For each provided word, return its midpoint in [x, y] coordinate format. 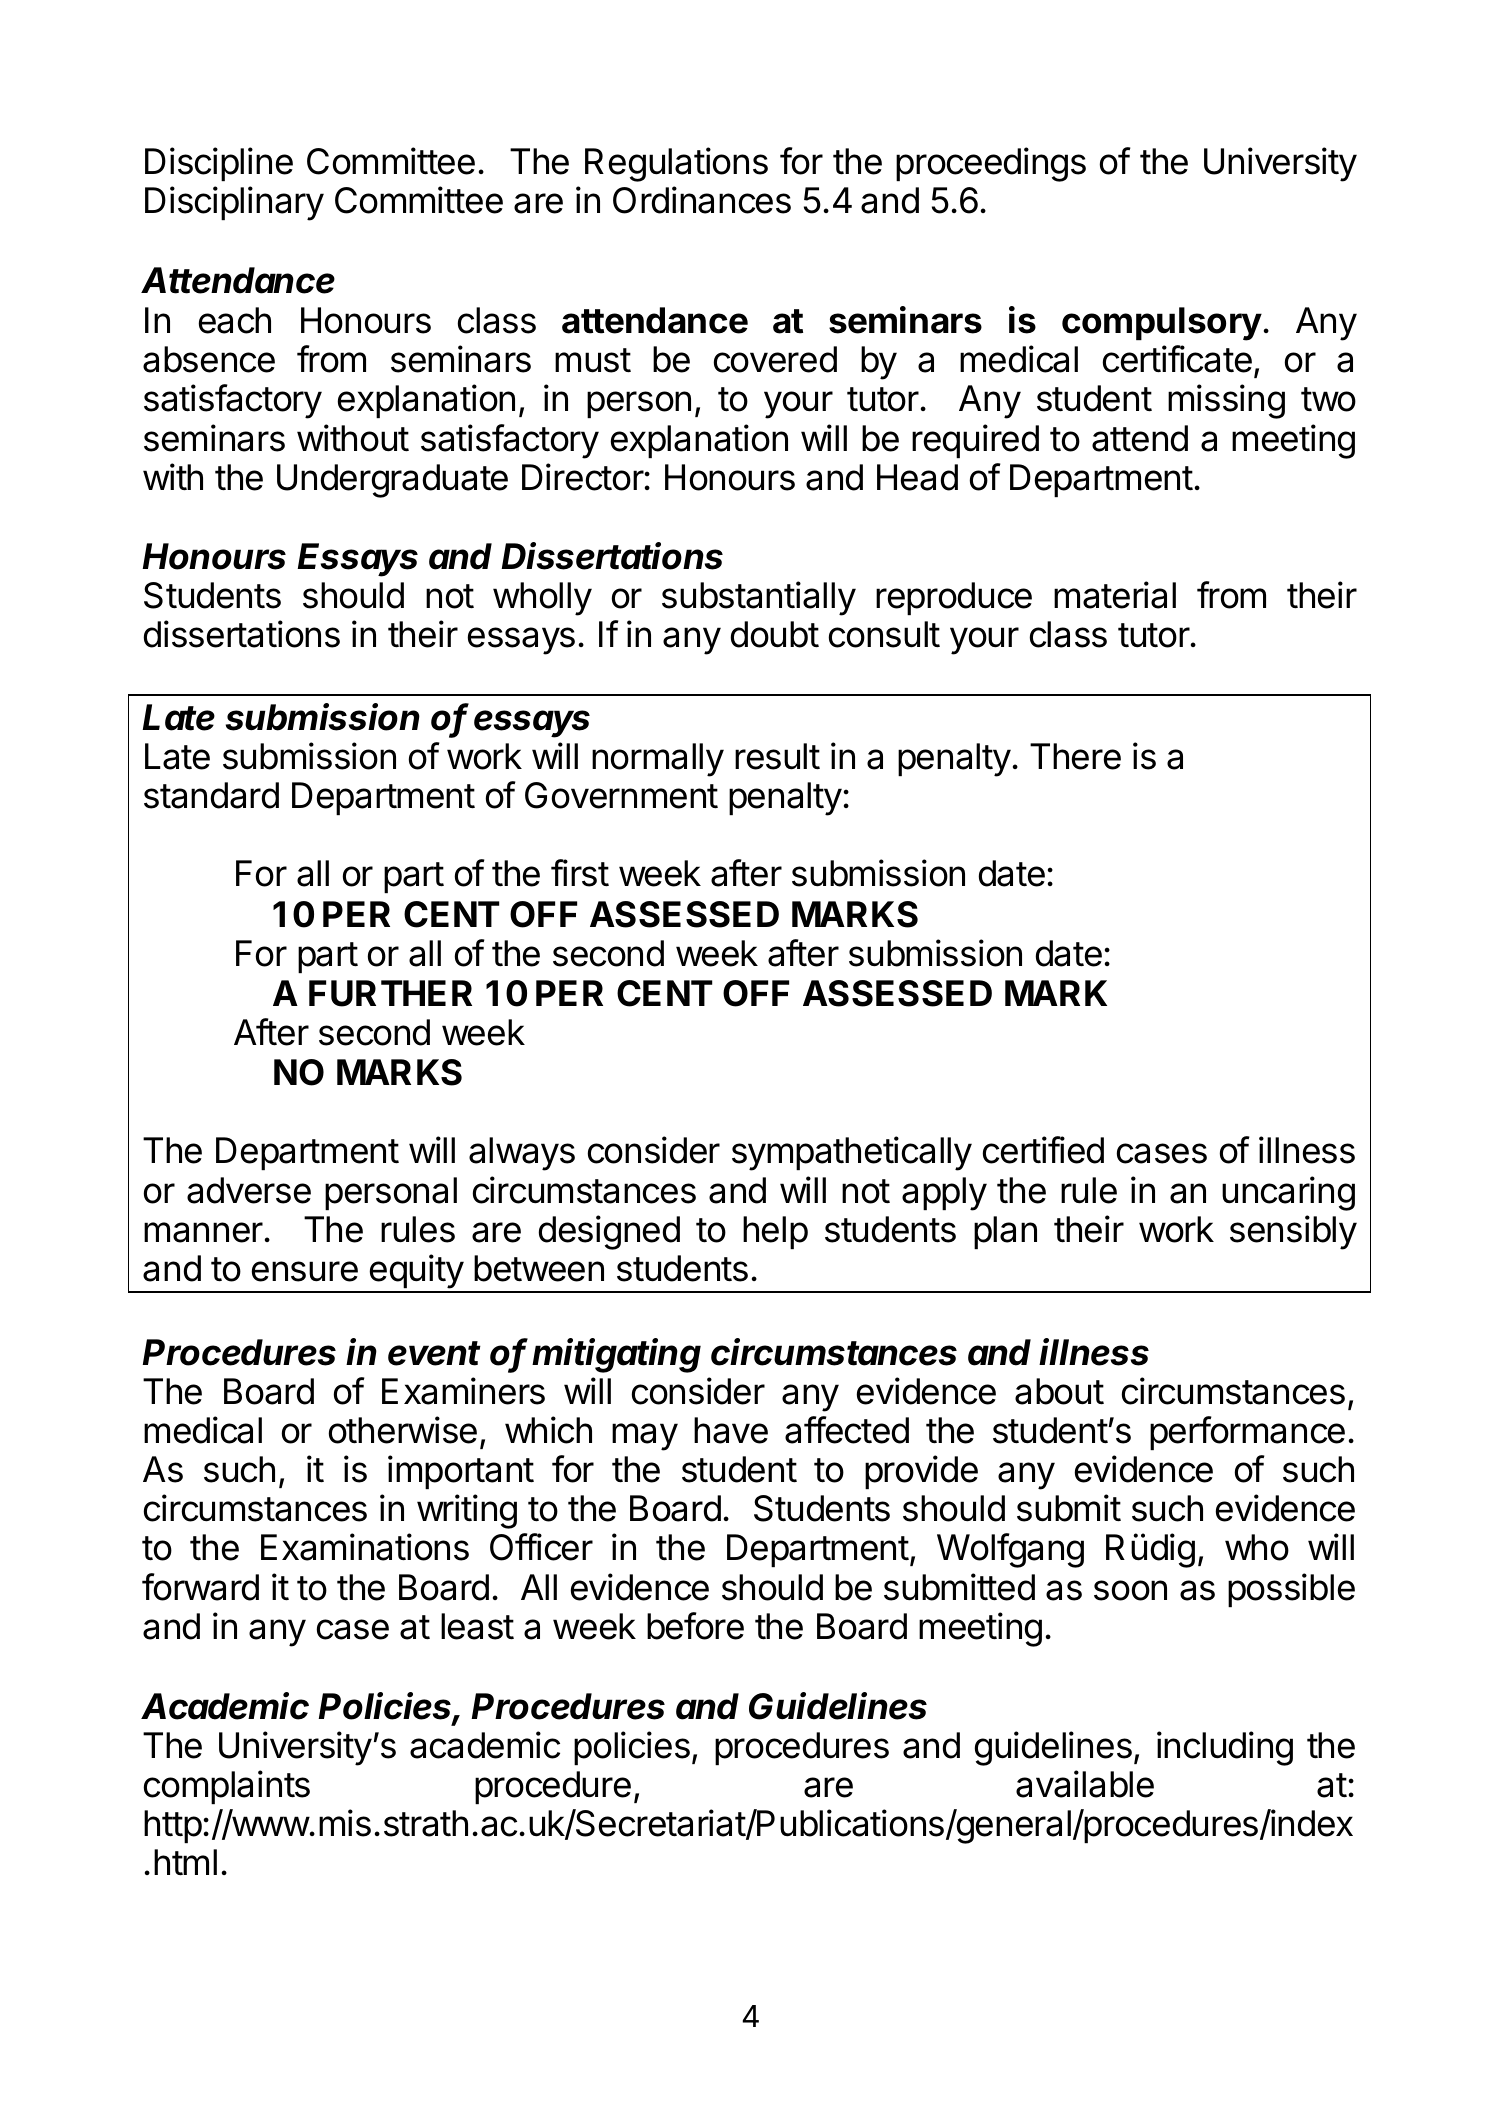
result [777, 756]
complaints [227, 1787]
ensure [305, 1271]
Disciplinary [234, 203]
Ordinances [702, 200]
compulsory [1162, 324]
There [1075, 756]
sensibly [1293, 1232]
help [775, 1232]
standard [211, 795]
